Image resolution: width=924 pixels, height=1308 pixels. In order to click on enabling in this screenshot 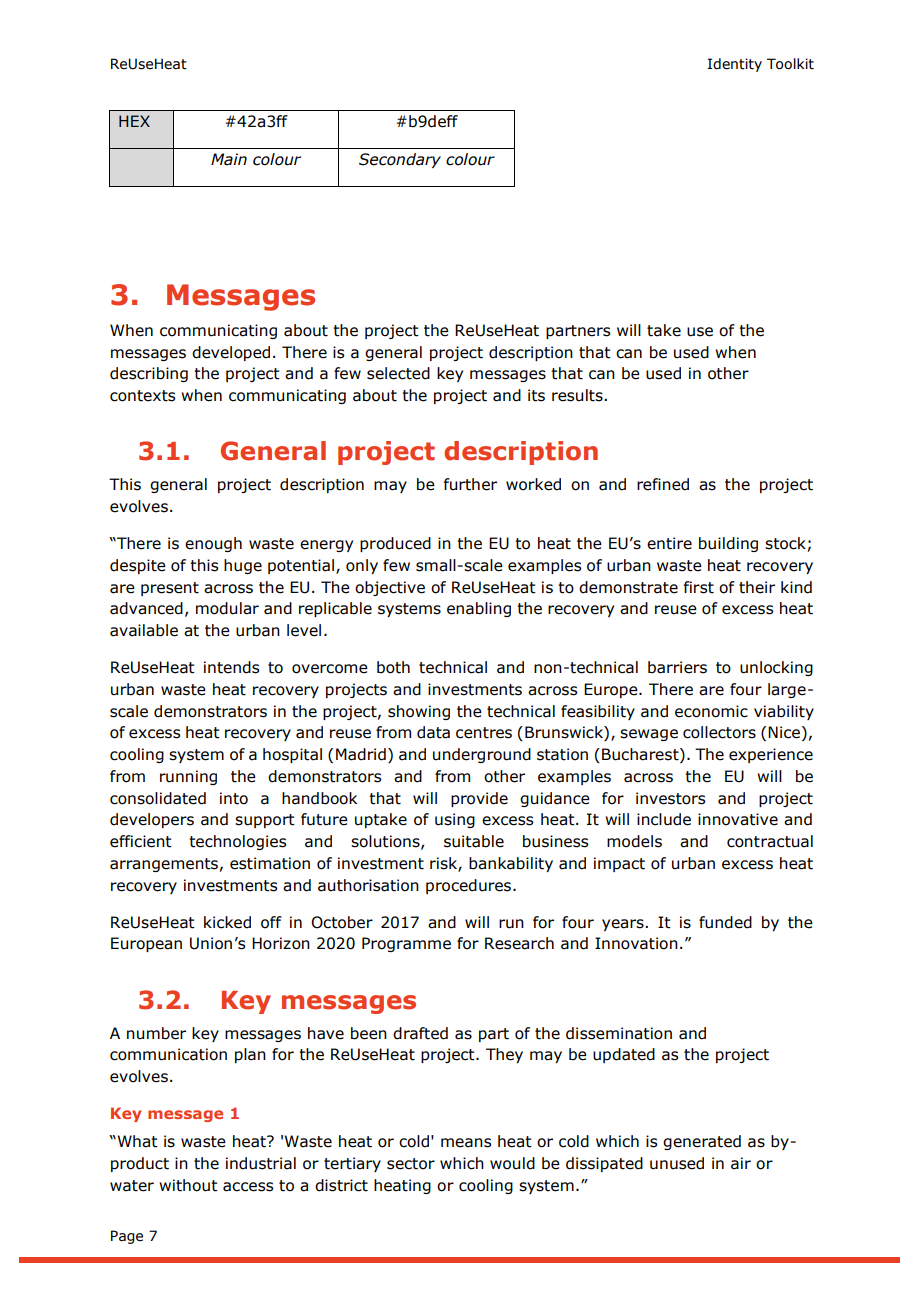, I will do `click(479, 609)`.
